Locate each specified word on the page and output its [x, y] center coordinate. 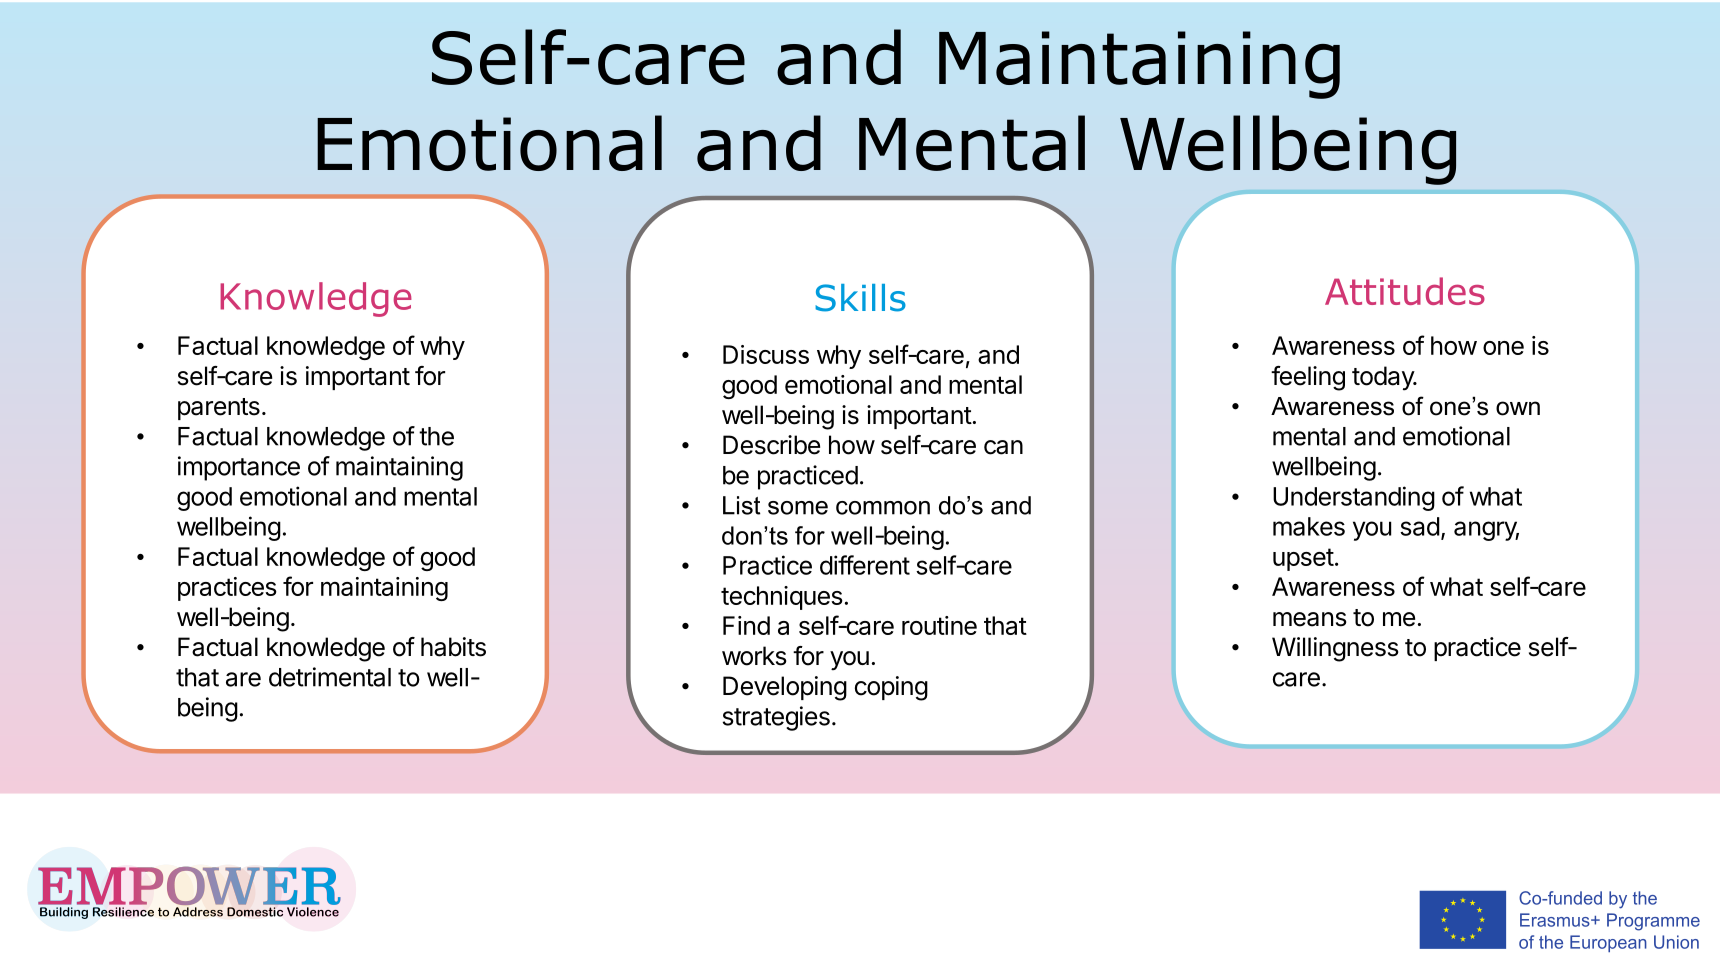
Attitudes [1405, 291]
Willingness [1335, 649]
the [436, 436]
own [1518, 408]
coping [891, 688]
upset [1303, 559]
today [1384, 378]
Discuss [766, 354]
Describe [771, 445]
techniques [782, 598]
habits [453, 647]
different [865, 565]
